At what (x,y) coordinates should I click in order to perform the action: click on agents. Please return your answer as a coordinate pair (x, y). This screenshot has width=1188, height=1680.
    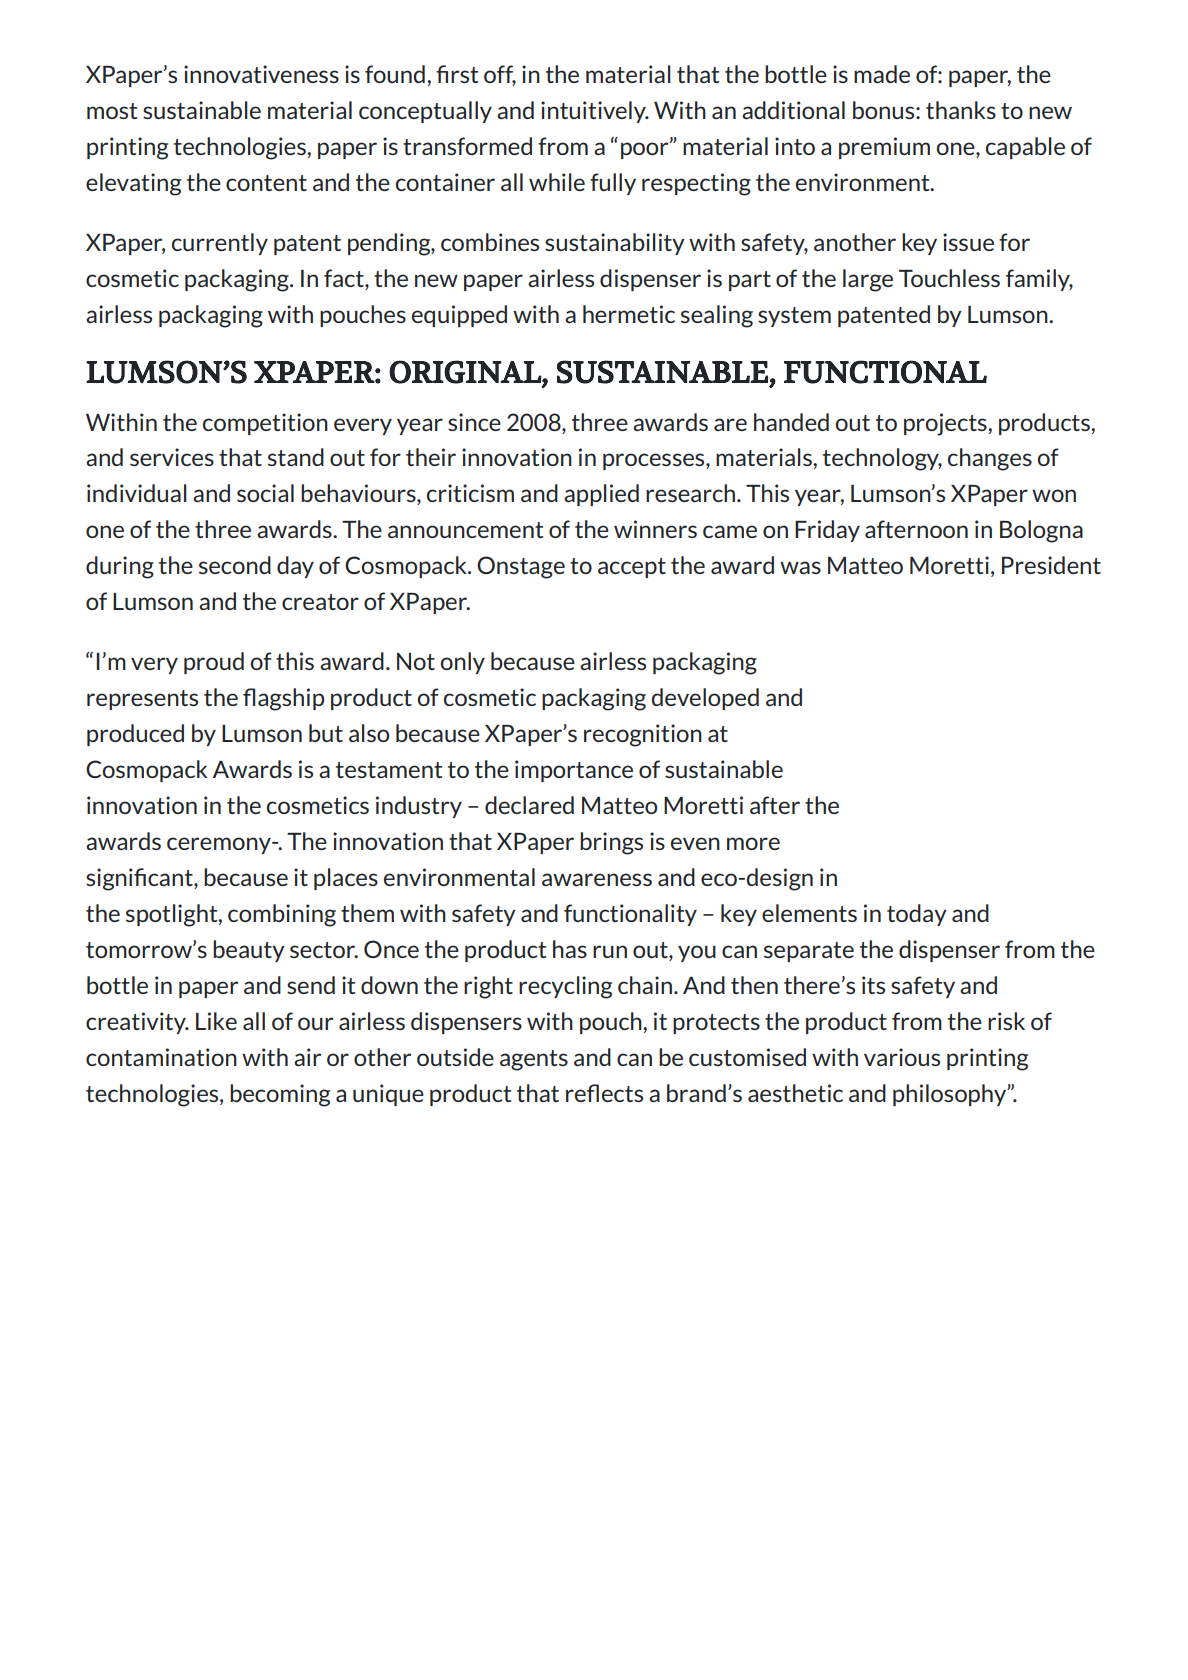
    Looking at the image, I should click on (534, 1060).
